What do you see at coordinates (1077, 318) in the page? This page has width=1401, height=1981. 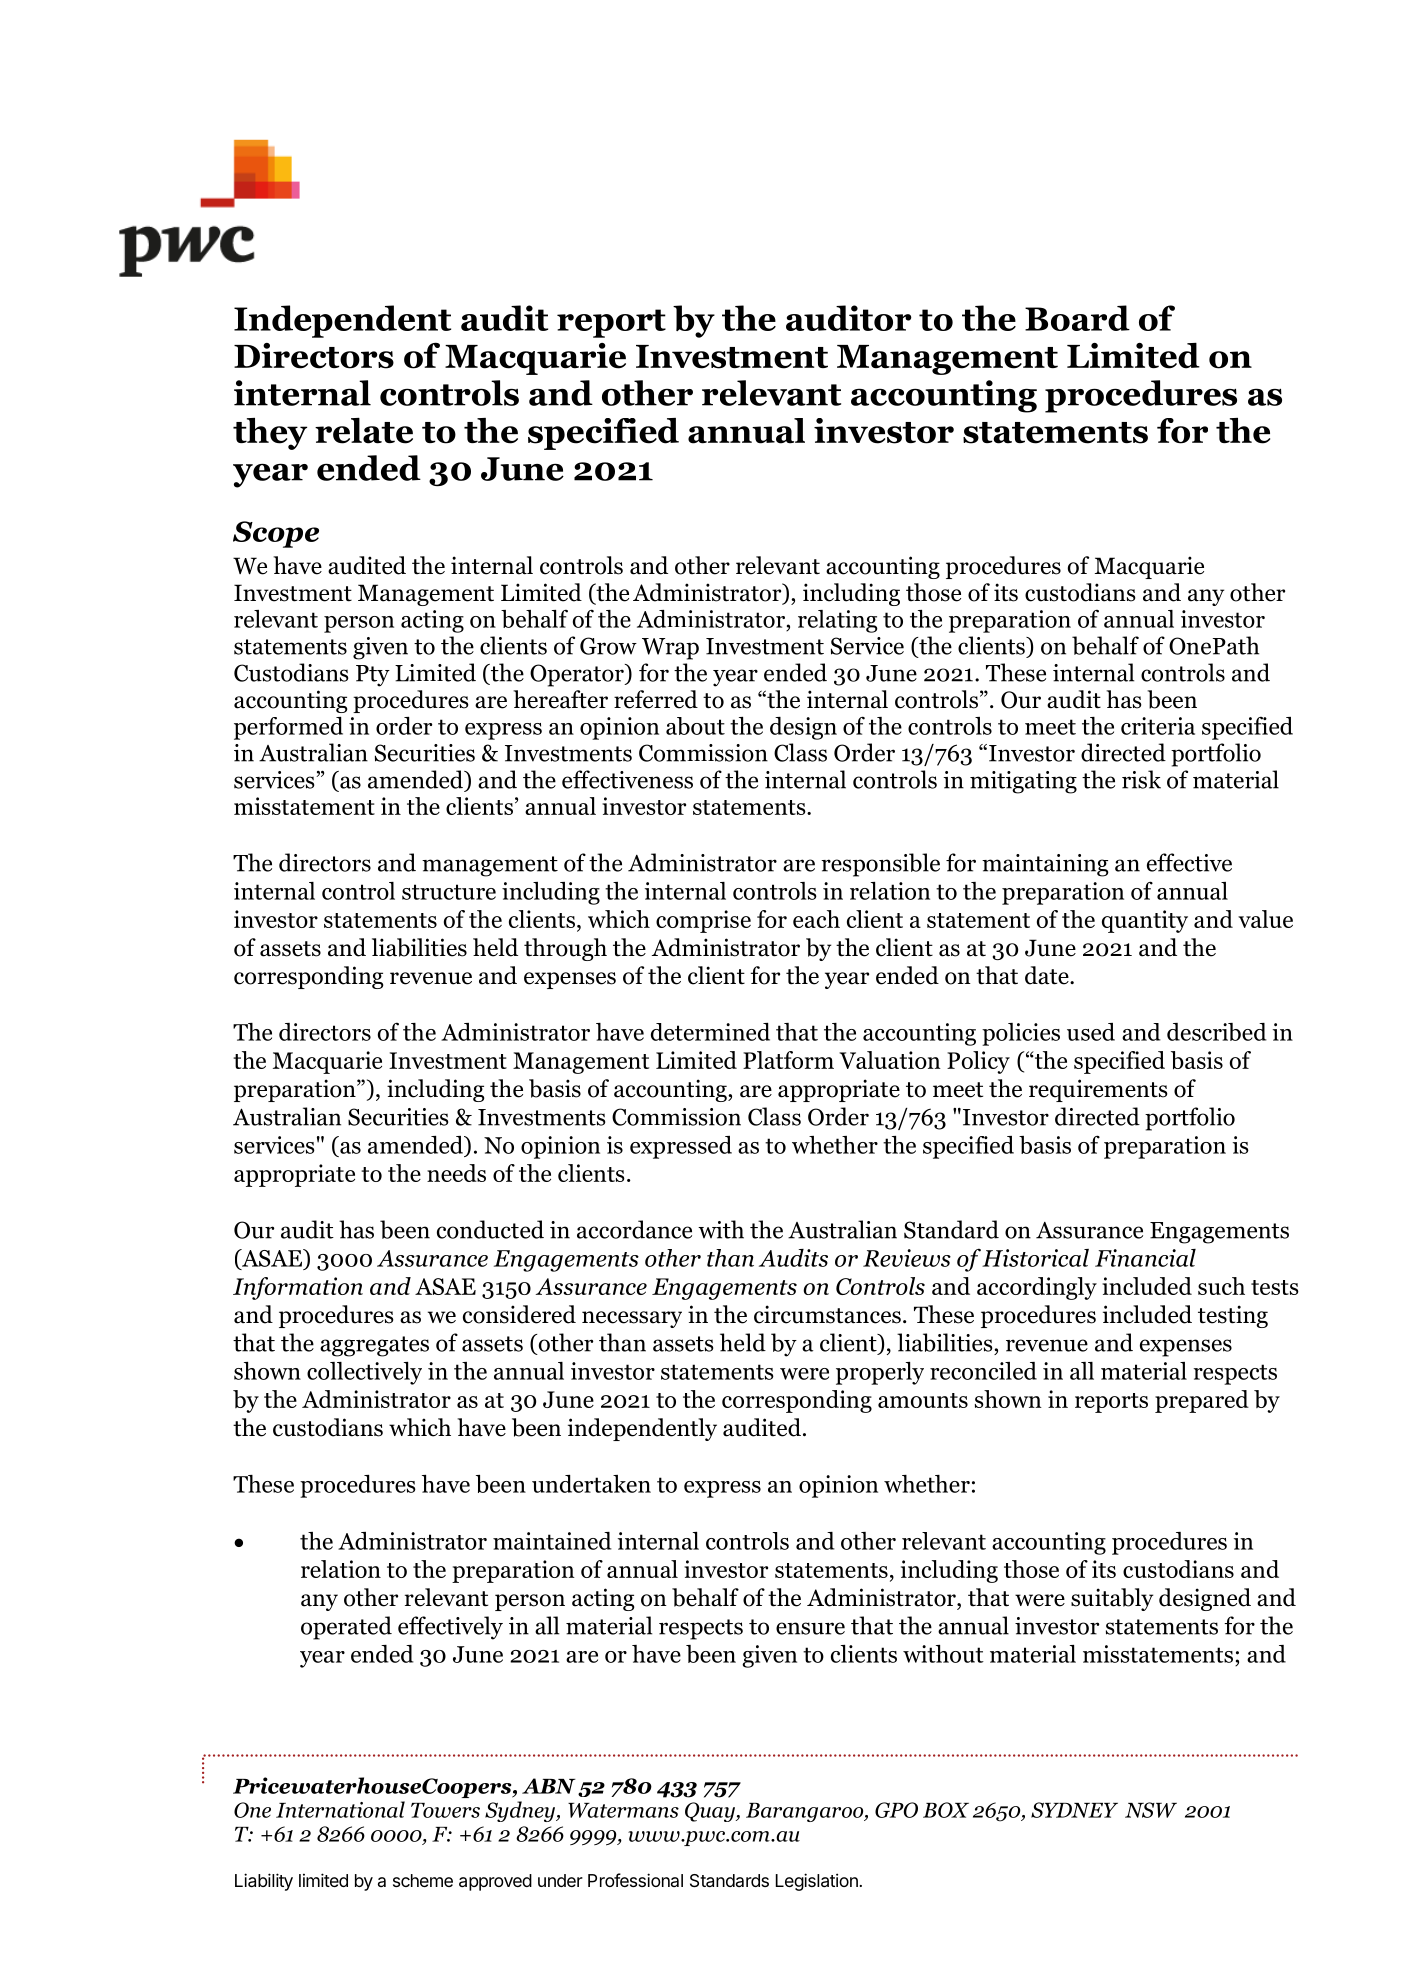 I see `Board` at bounding box center [1077, 318].
